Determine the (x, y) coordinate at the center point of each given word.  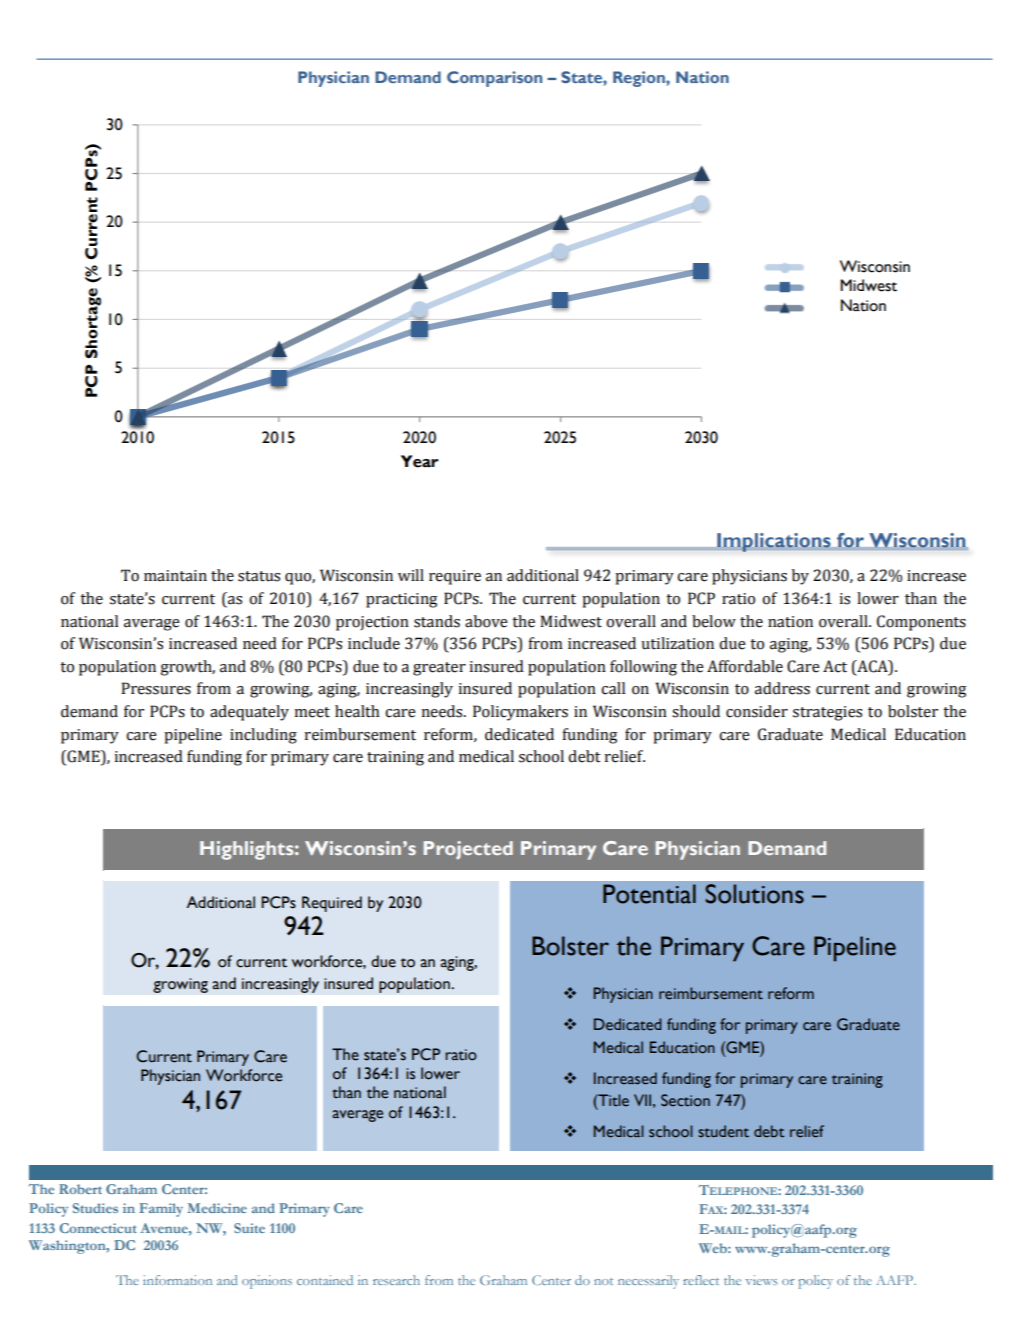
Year (419, 461)
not (603, 1281)
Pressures (156, 688)
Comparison (494, 79)
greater (439, 669)
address (782, 688)
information (177, 1280)
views (761, 1280)
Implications (774, 542)
